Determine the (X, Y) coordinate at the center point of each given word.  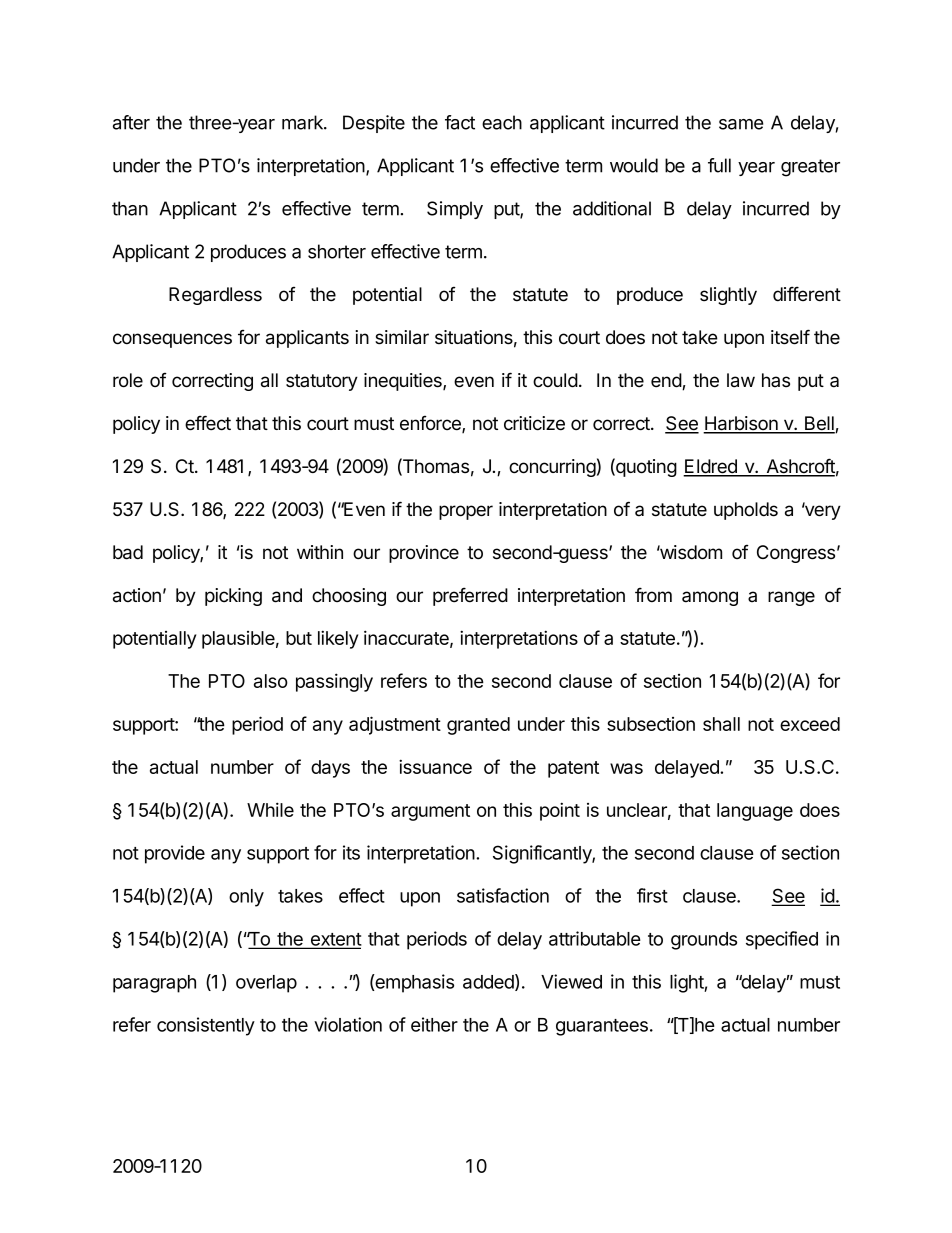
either (434, 1024)
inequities (404, 382)
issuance (435, 766)
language (755, 812)
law (741, 380)
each (502, 122)
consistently (206, 1026)
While (270, 809)
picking (233, 597)
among (710, 598)
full (719, 165)
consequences (172, 340)
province (424, 554)
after (131, 122)
